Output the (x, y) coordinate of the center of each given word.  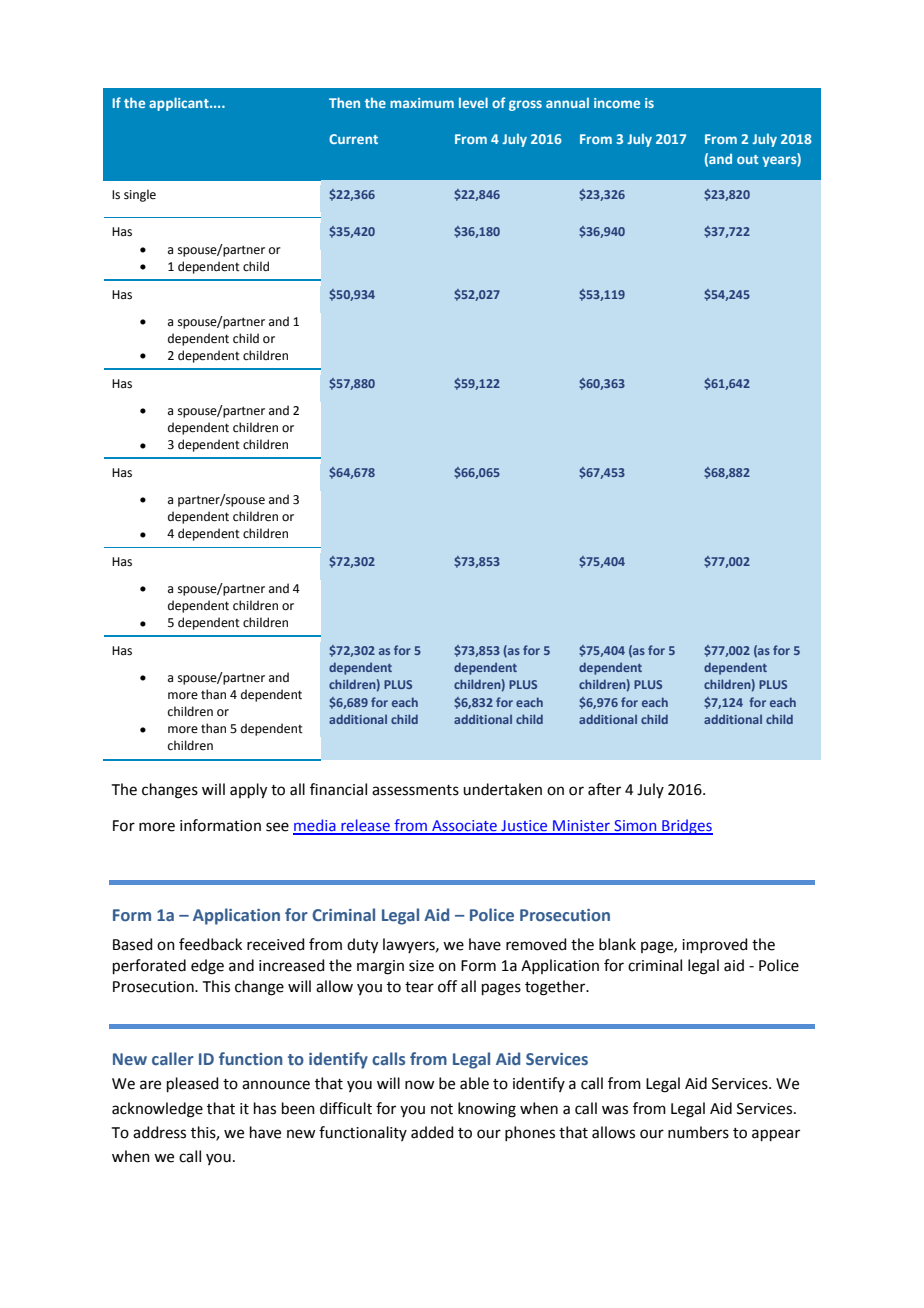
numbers (698, 1132)
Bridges (686, 827)
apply (248, 791)
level (473, 102)
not (442, 1109)
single (140, 195)
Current (353, 139)
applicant (180, 104)
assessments (415, 790)
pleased (193, 1084)
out (747, 159)
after (604, 789)
